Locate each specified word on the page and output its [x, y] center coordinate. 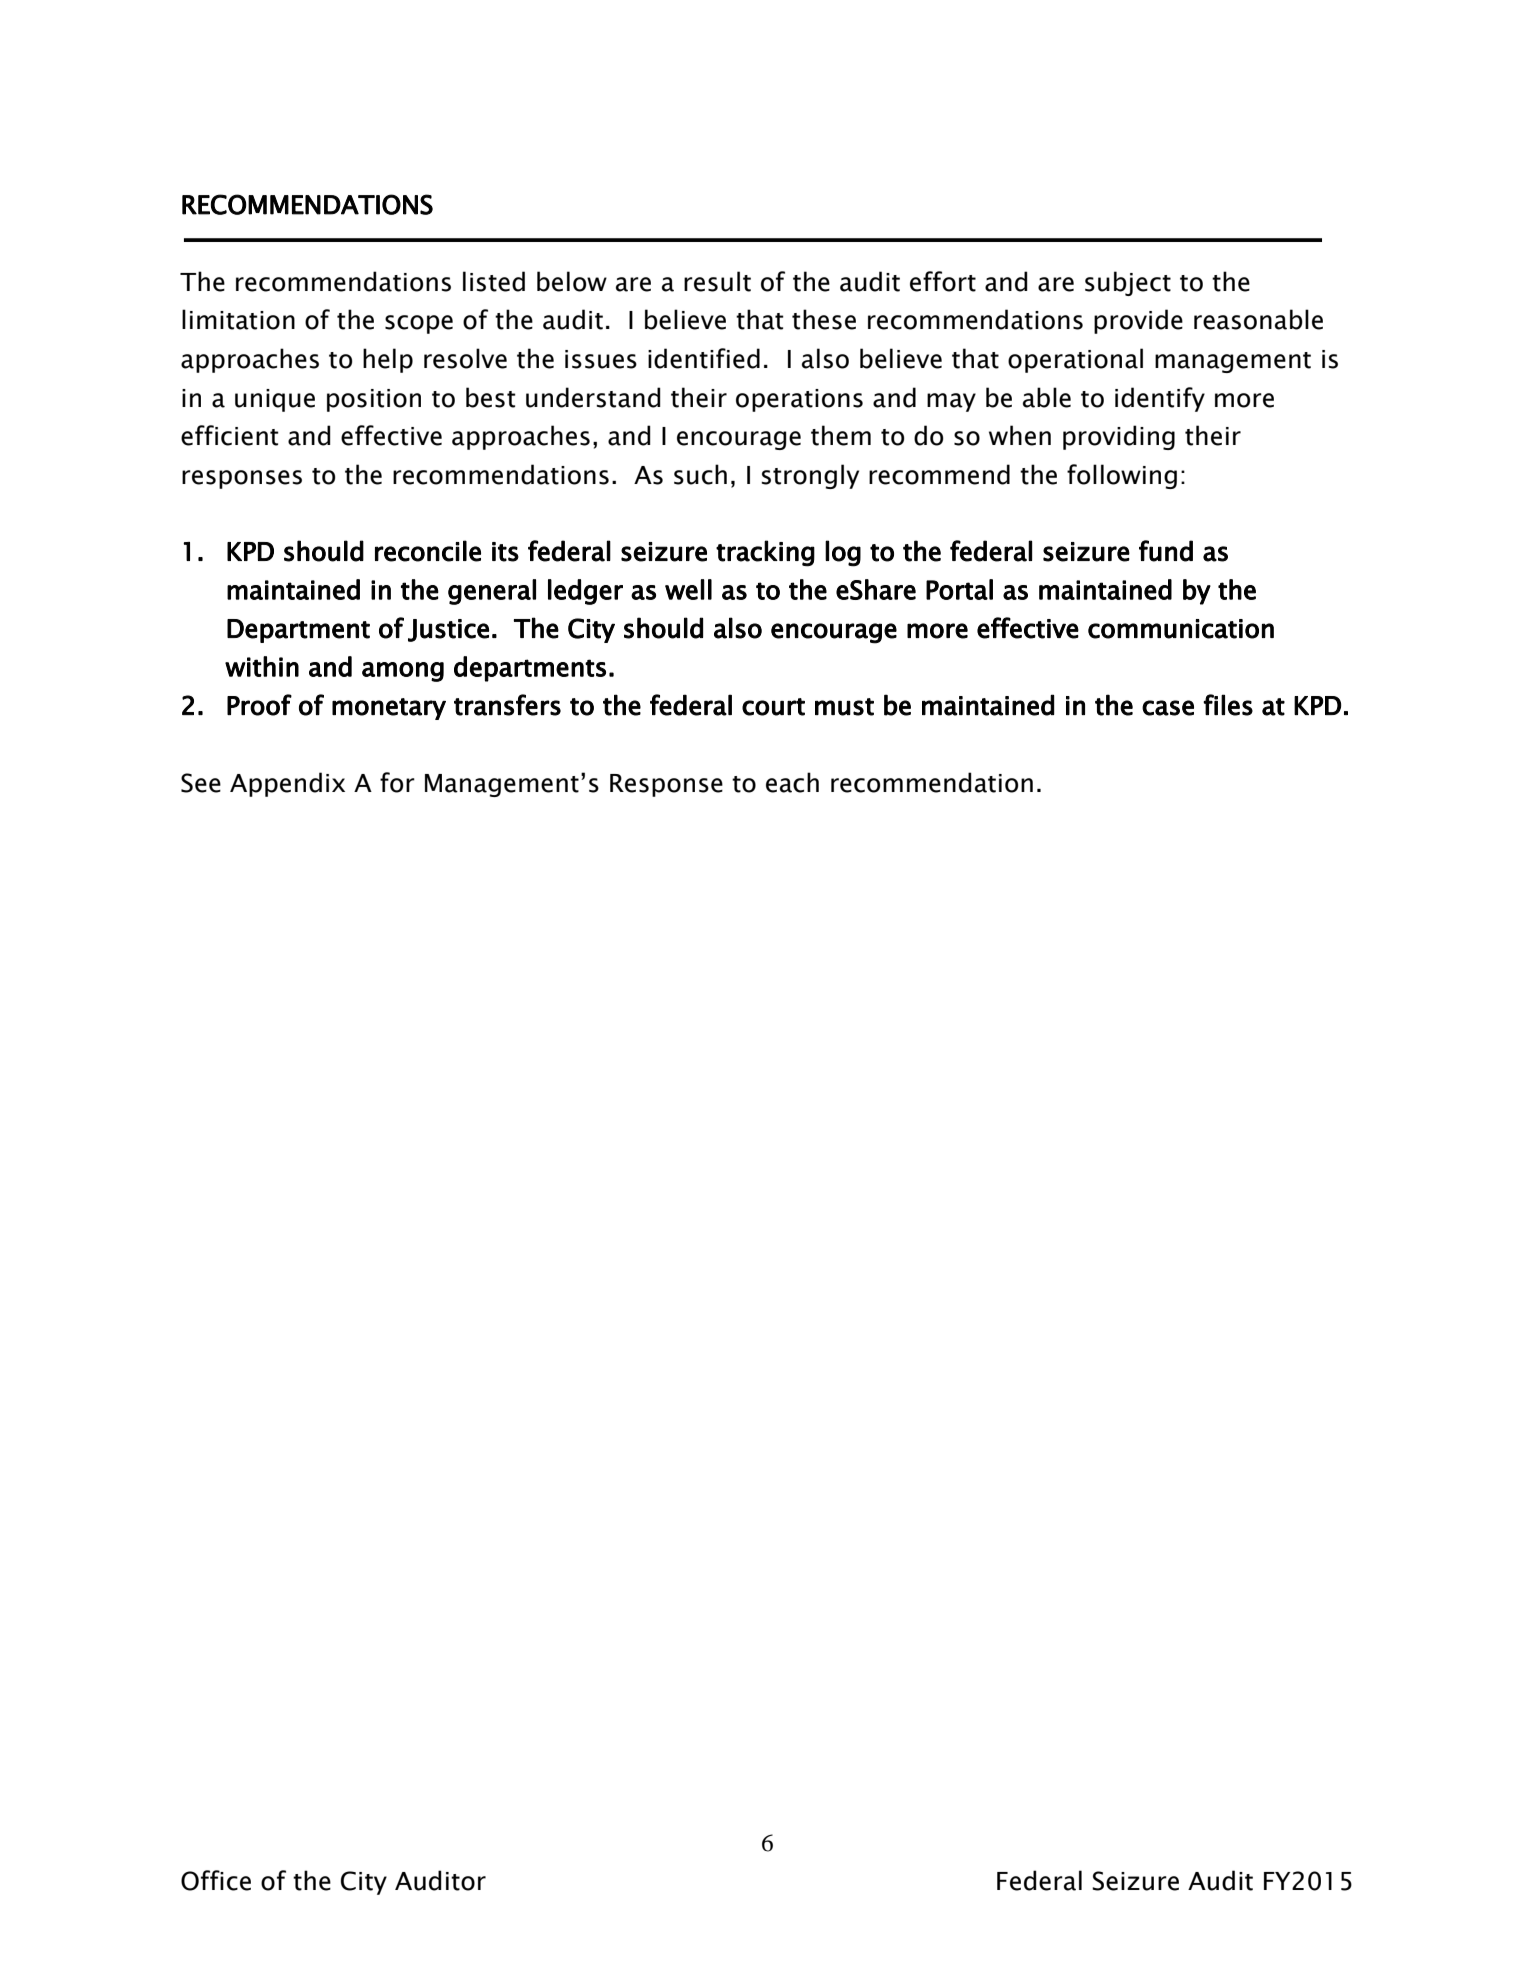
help [388, 360]
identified [704, 358]
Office [216, 1880]
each [792, 782]
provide [1138, 321]
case [1168, 708]
